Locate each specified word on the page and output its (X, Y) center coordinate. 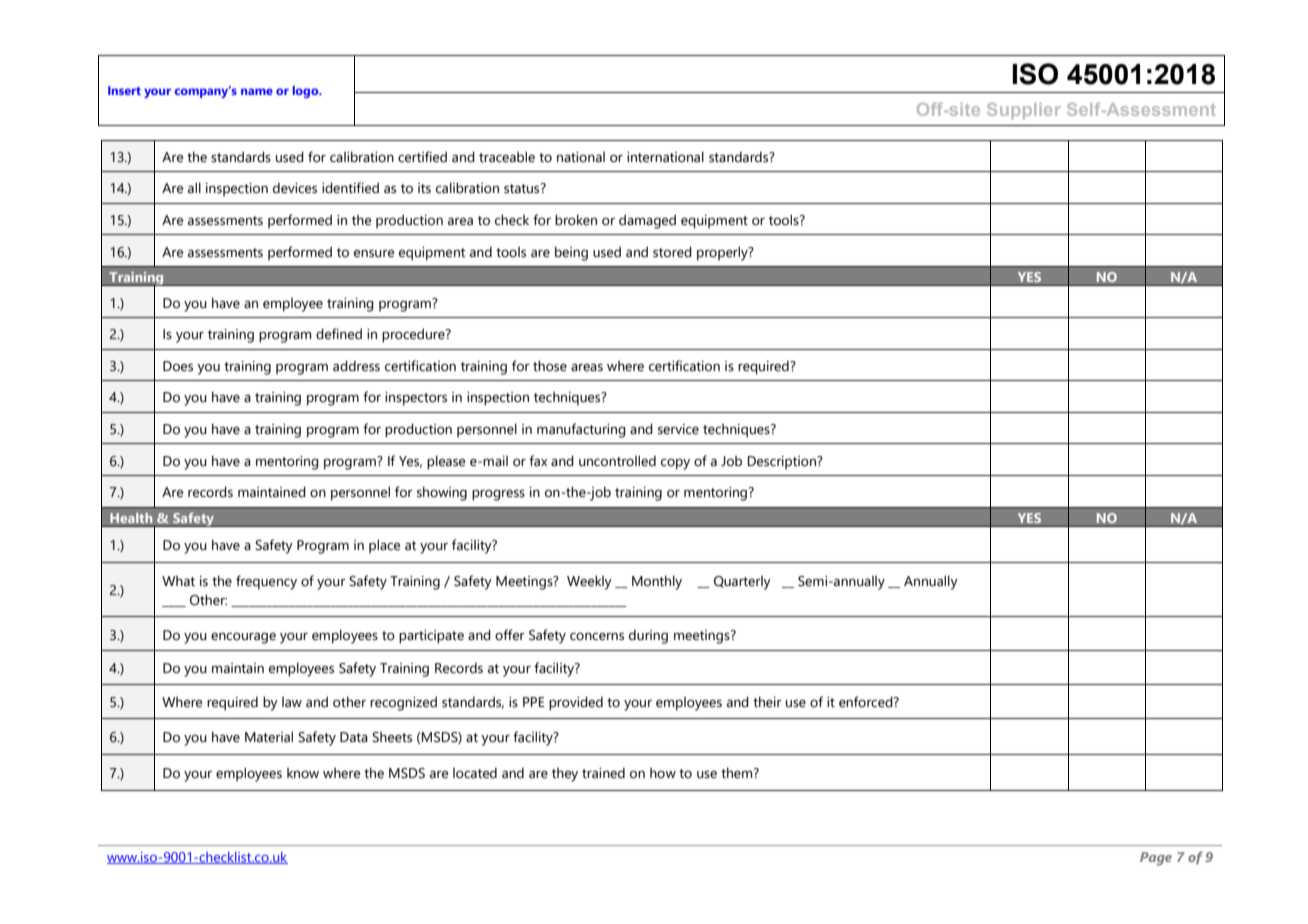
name (257, 91)
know (303, 773)
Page (1156, 859)
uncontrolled (617, 461)
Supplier (1024, 111)
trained (603, 773)
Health (131, 518)
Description (783, 462)
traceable (507, 157)
